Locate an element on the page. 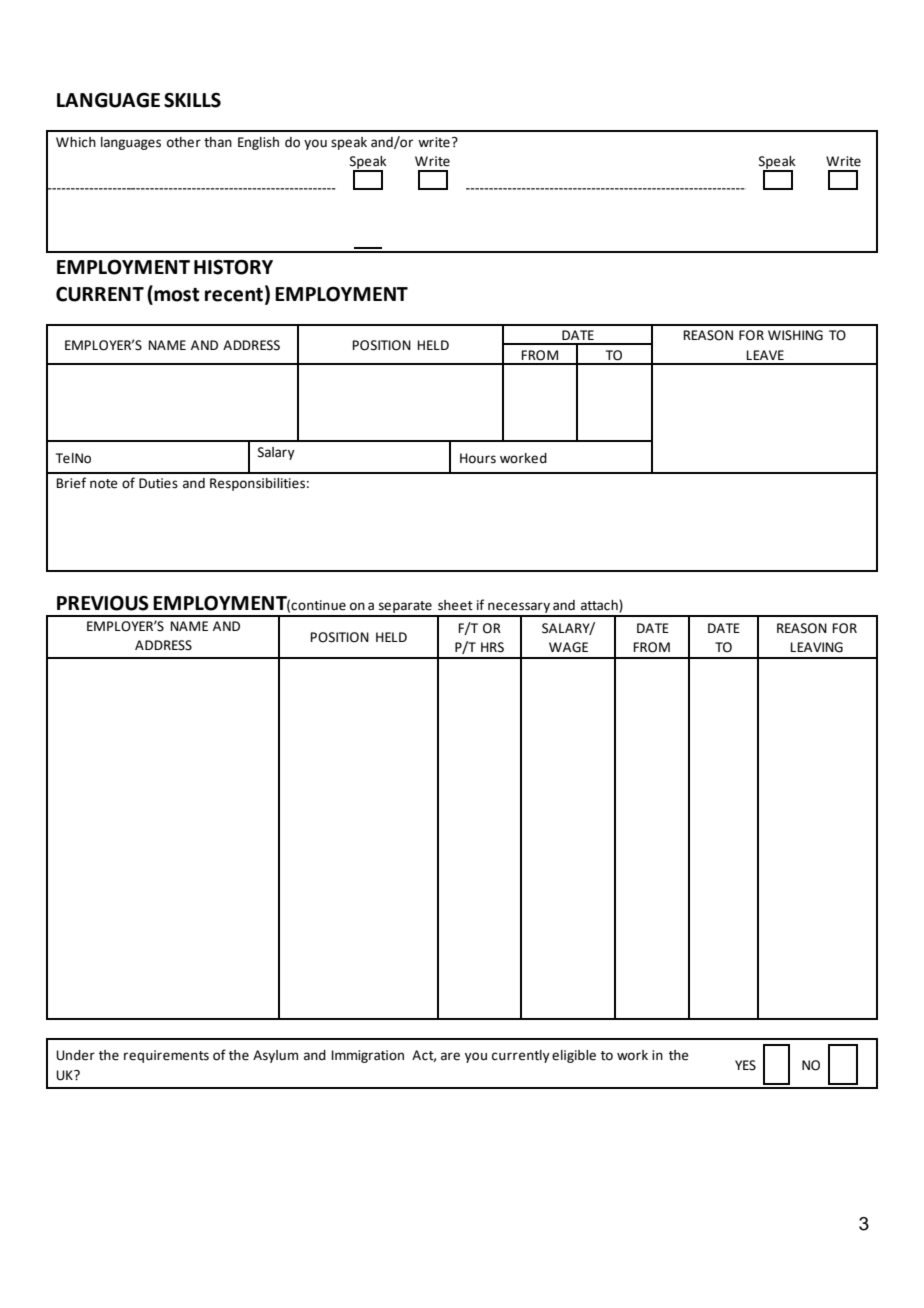 The image size is (924, 1308). are is located at coordinates (450, 1056).
